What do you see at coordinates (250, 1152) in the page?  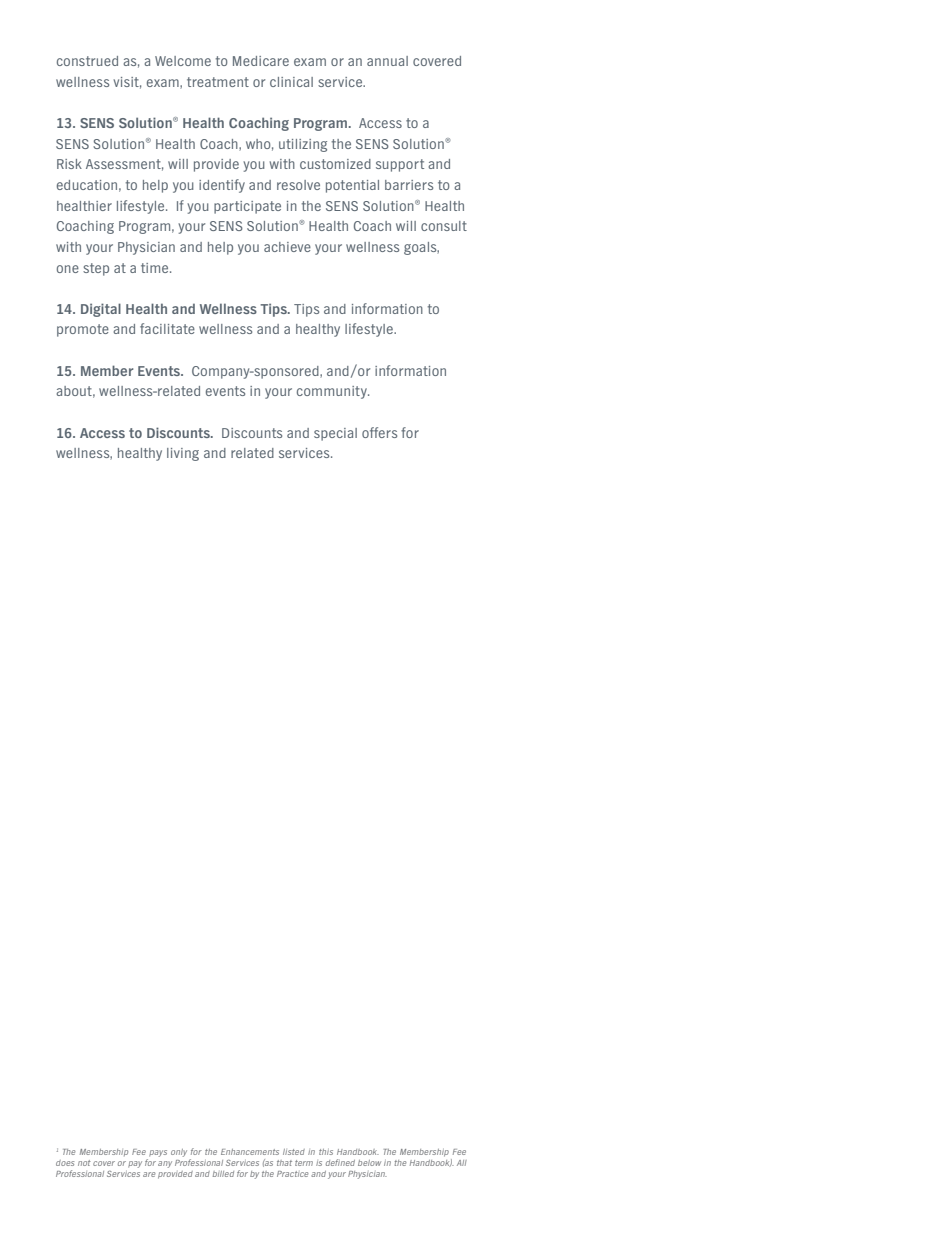 I see `Enhancements` at bounding box center [250, 1152].
